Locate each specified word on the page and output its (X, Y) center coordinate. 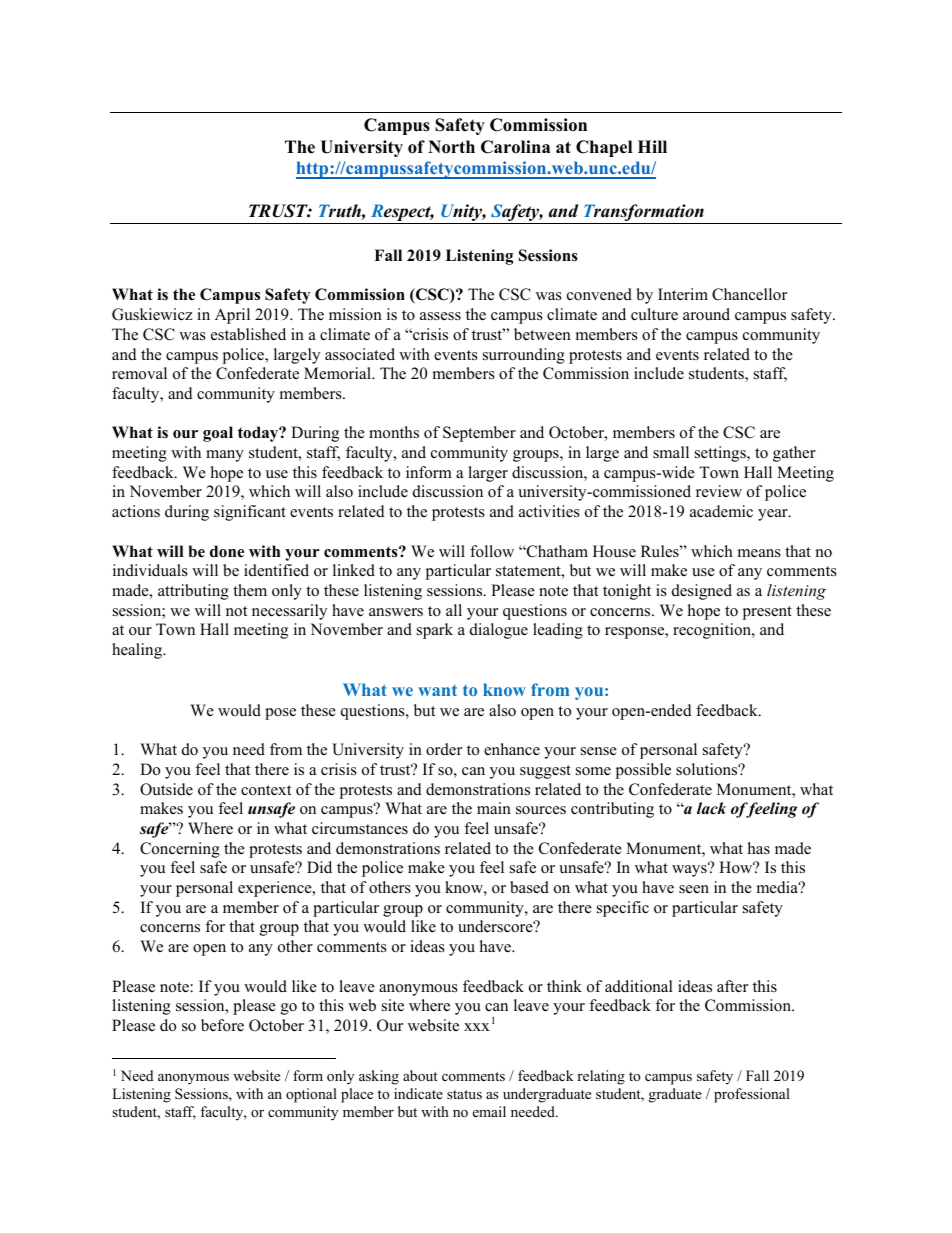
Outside (166, 789)
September (479, 434)
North (451, 147)
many (225, 456)
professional (752, 1095)
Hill (652, 146)
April (232, 316)
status (464, 1094)
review (719, 491)
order (444, 749)
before (222, 1025)
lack (711, 808)
